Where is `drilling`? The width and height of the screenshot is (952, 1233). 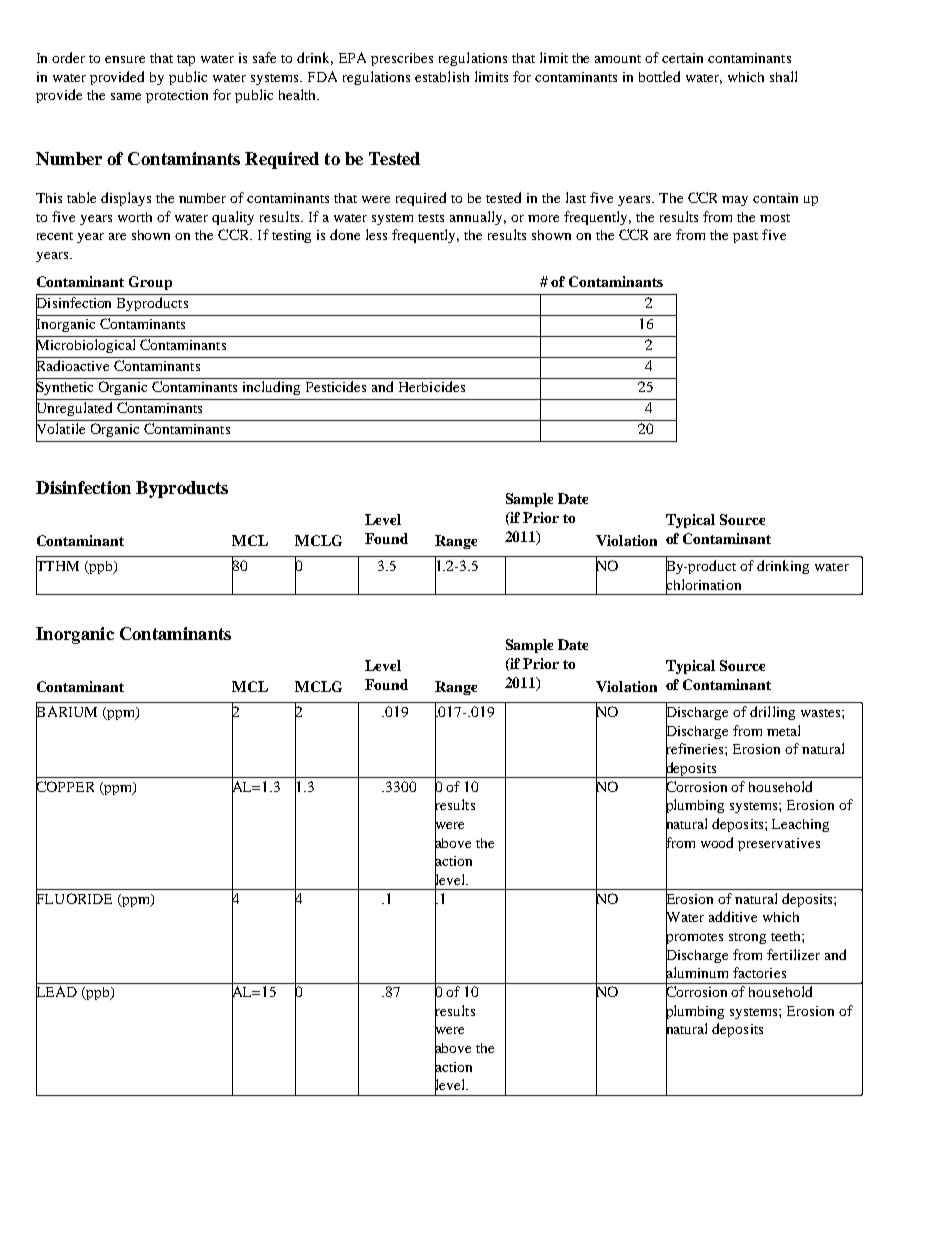
drilling is located at coordinates (772, 713).
